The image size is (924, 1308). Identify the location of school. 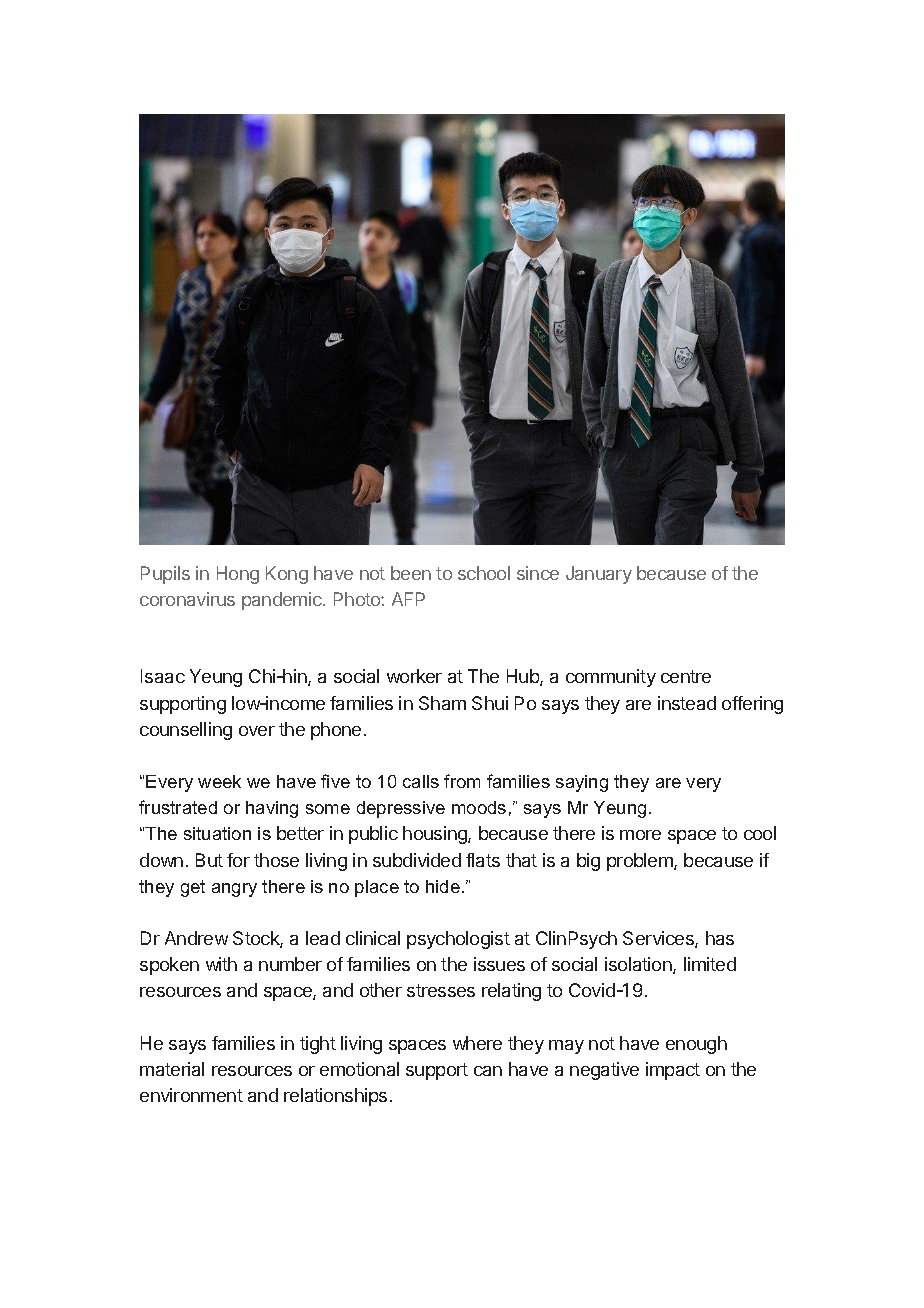
(484, 573).
